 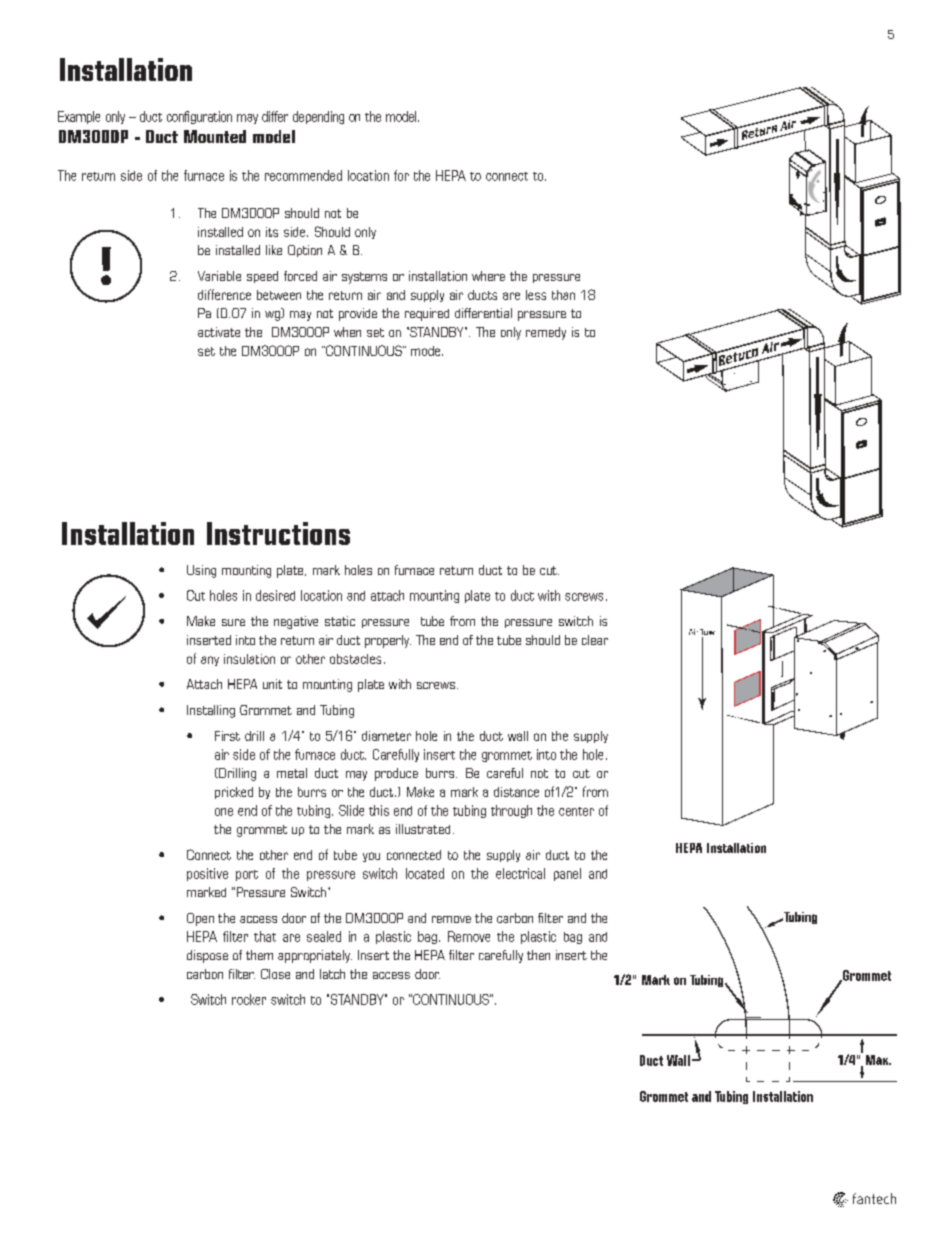 I want to click on Instructions, so click(x=278, y=533).
